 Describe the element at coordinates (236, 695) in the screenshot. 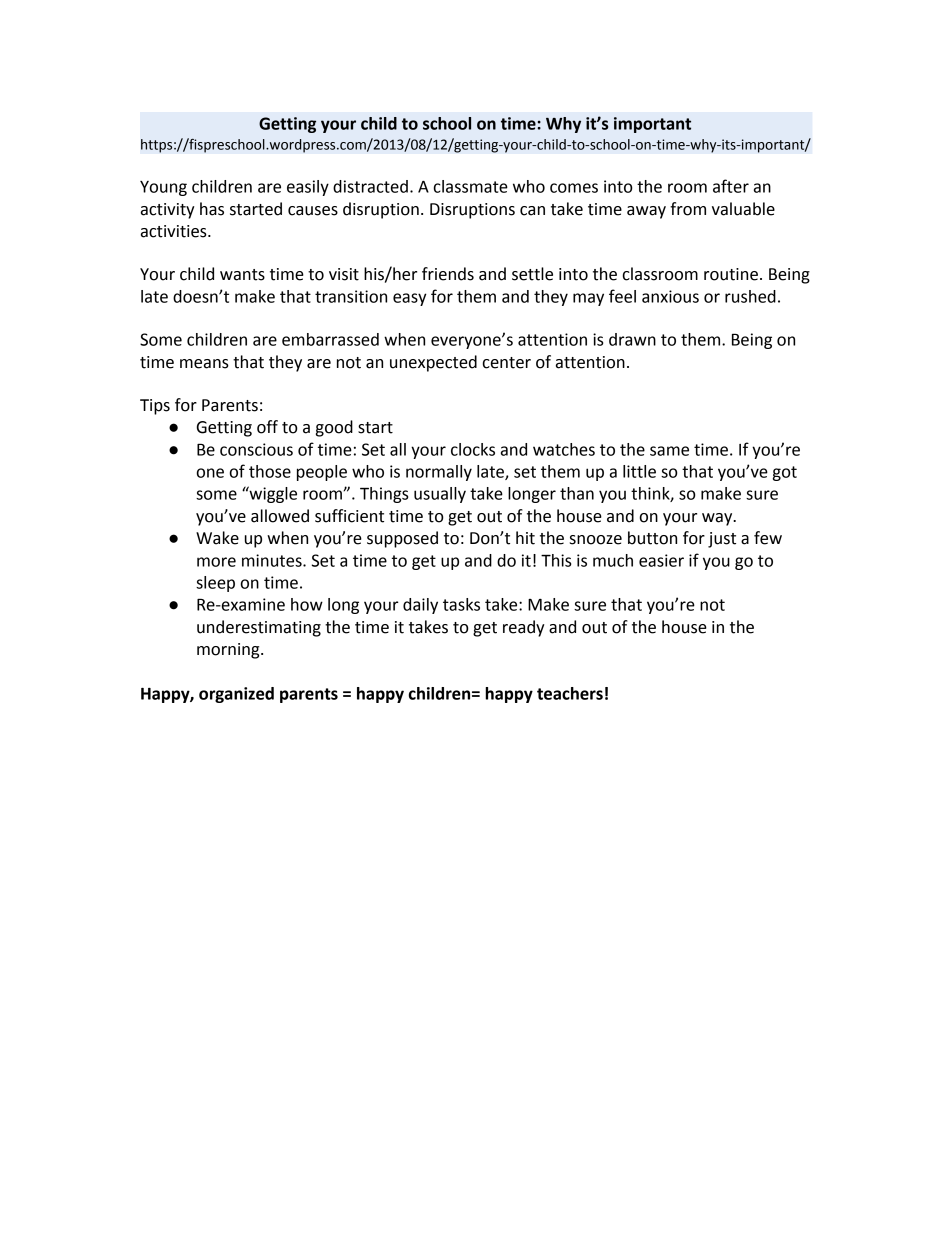

I see `organized` at that location.
